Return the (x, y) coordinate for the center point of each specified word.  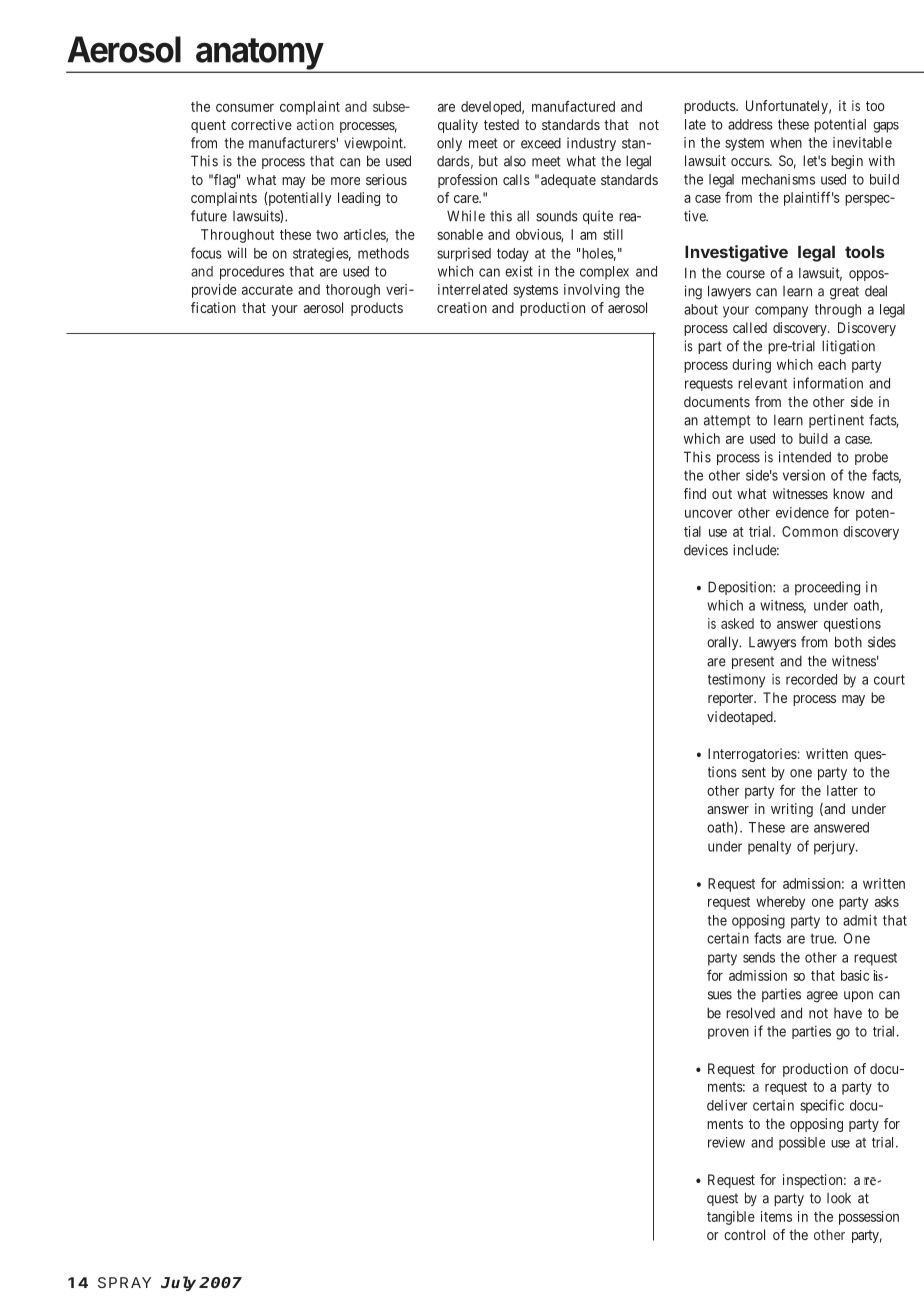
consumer (245, 108)
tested (501, 124)
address (750, 124)
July (178, 1283)
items (776, 1216)
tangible (731, 1218)
